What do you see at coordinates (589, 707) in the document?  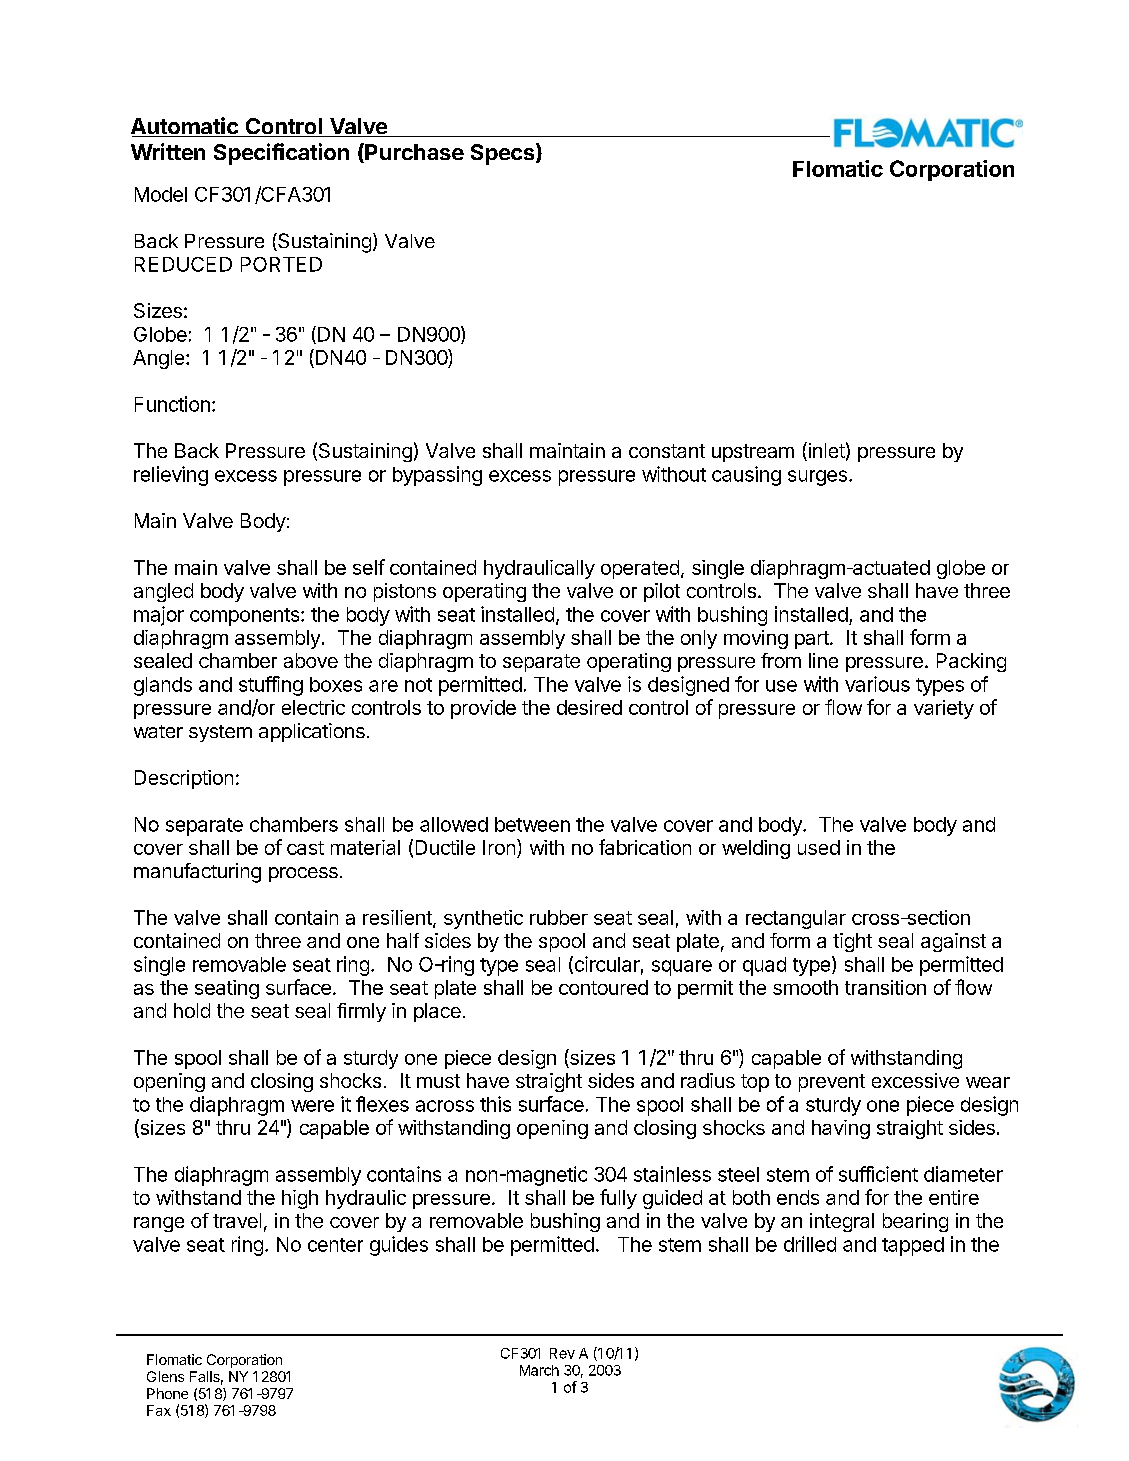 I see `desired` at bounding box center [589, 707].
